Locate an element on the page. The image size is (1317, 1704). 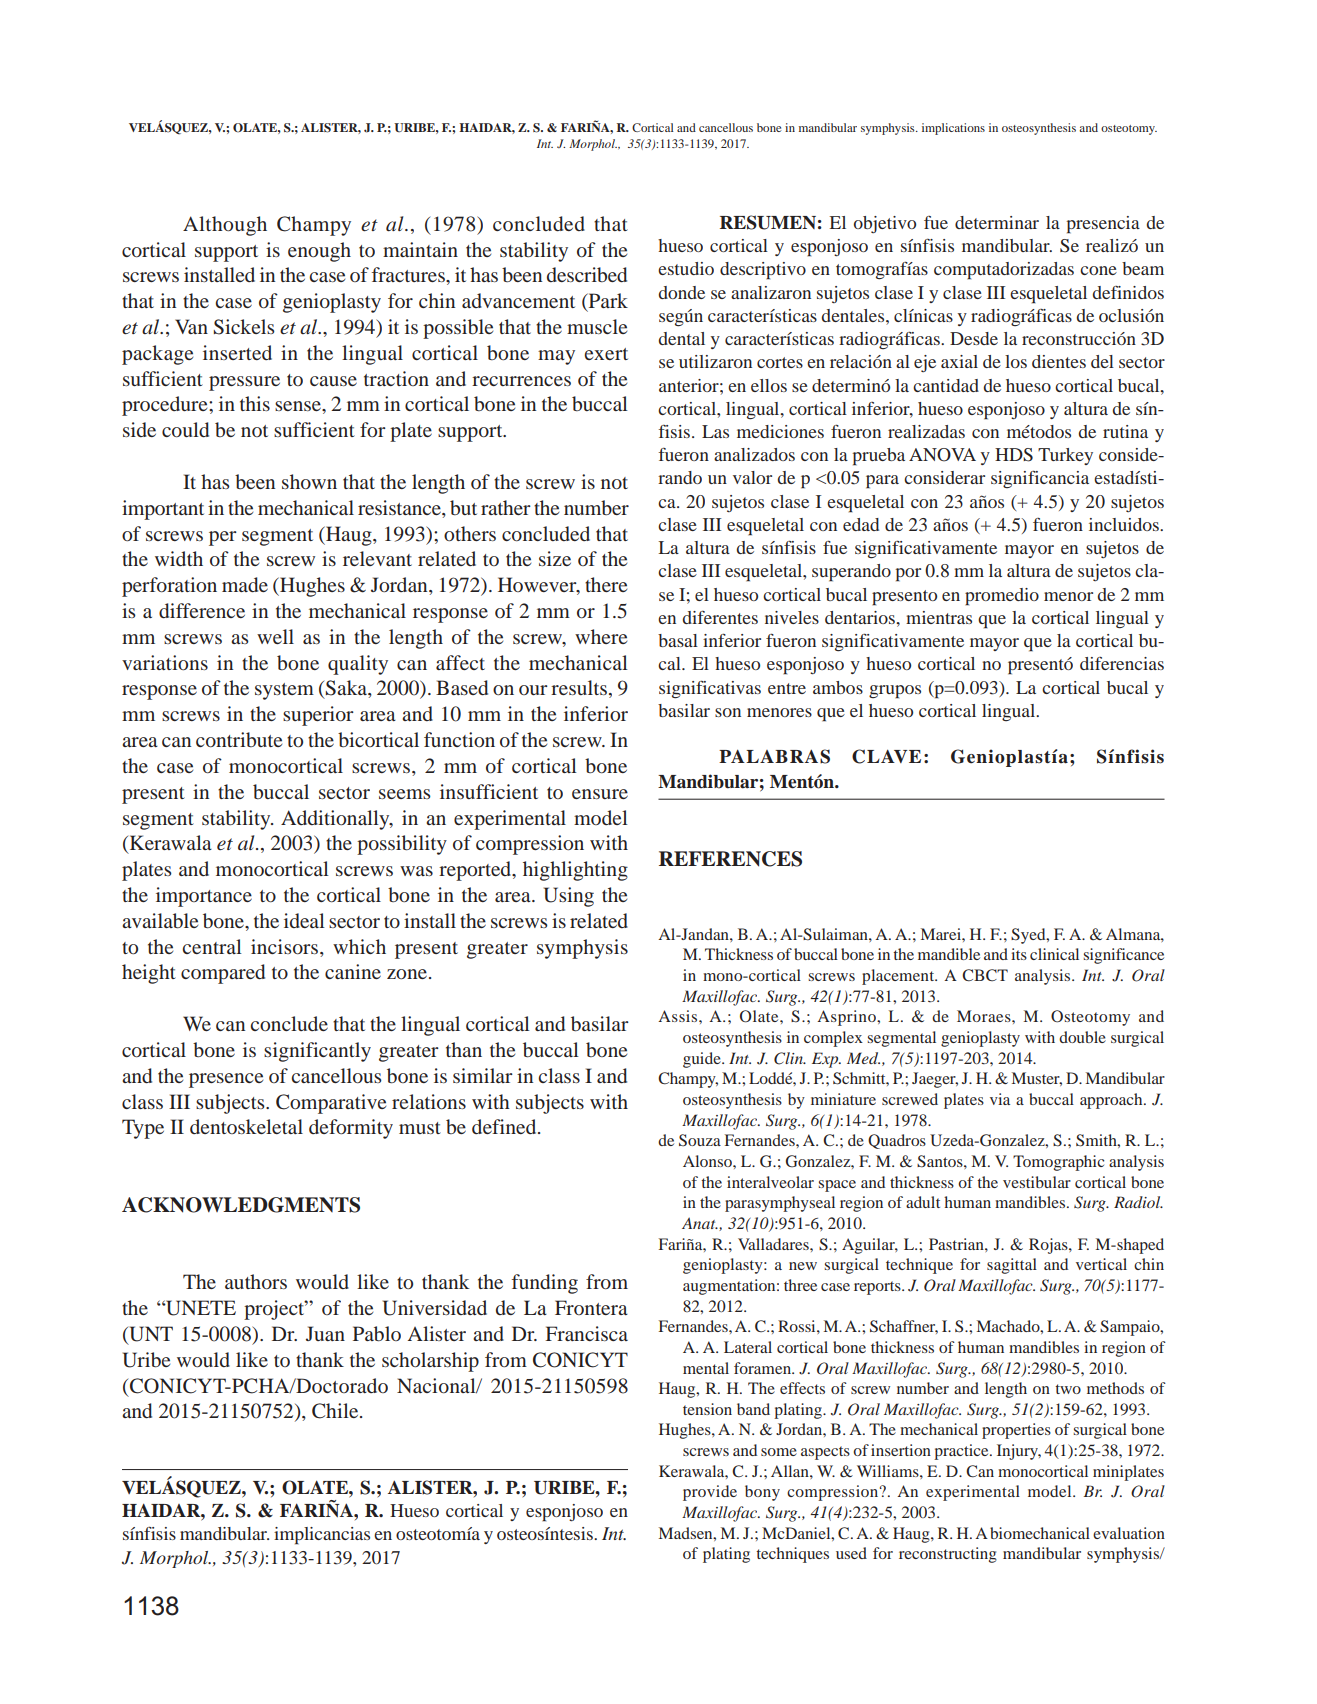
RESUMEN is located at coordinates (768, 222).
